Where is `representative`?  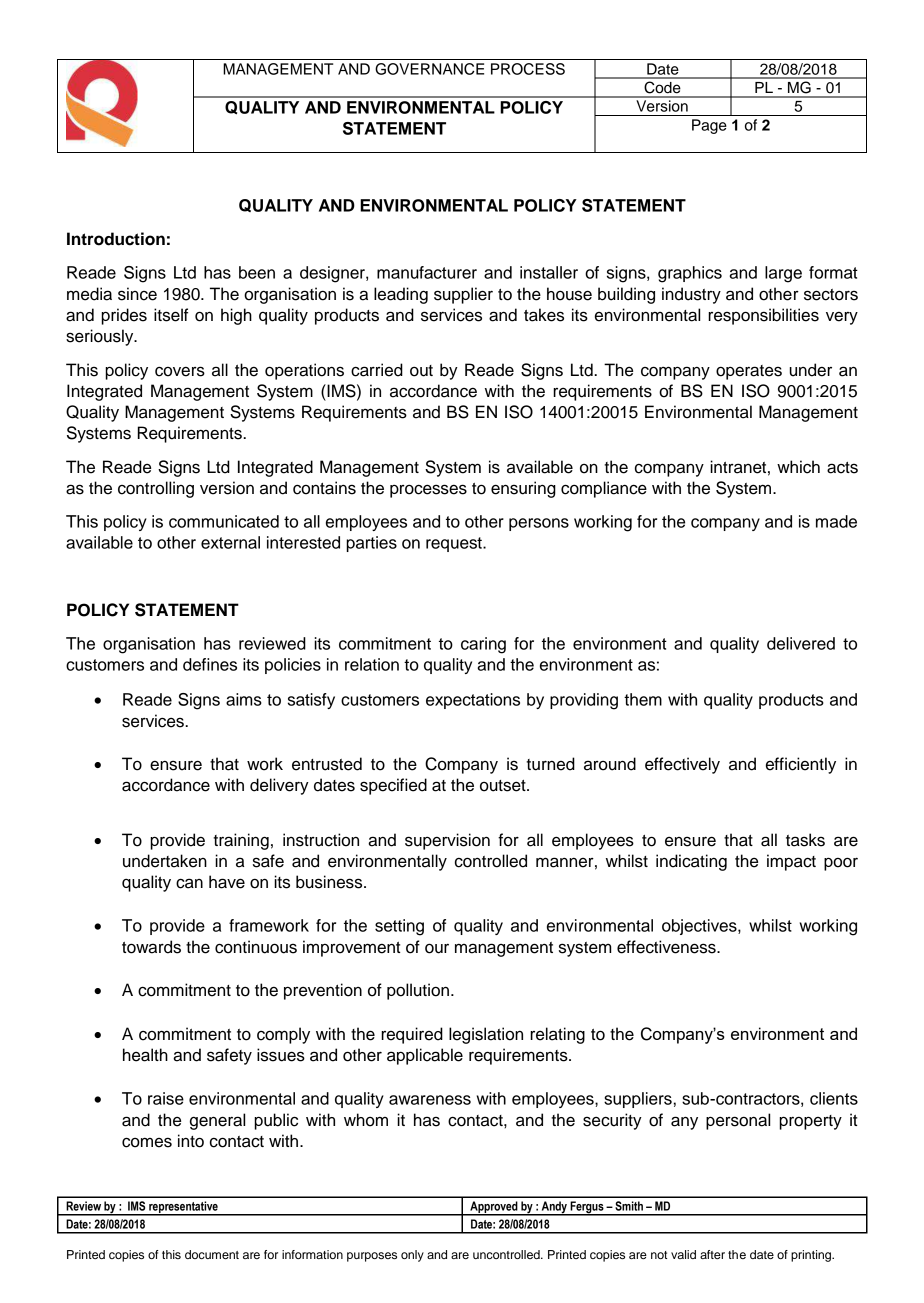
representative is located at coordinates (183, 1208).
